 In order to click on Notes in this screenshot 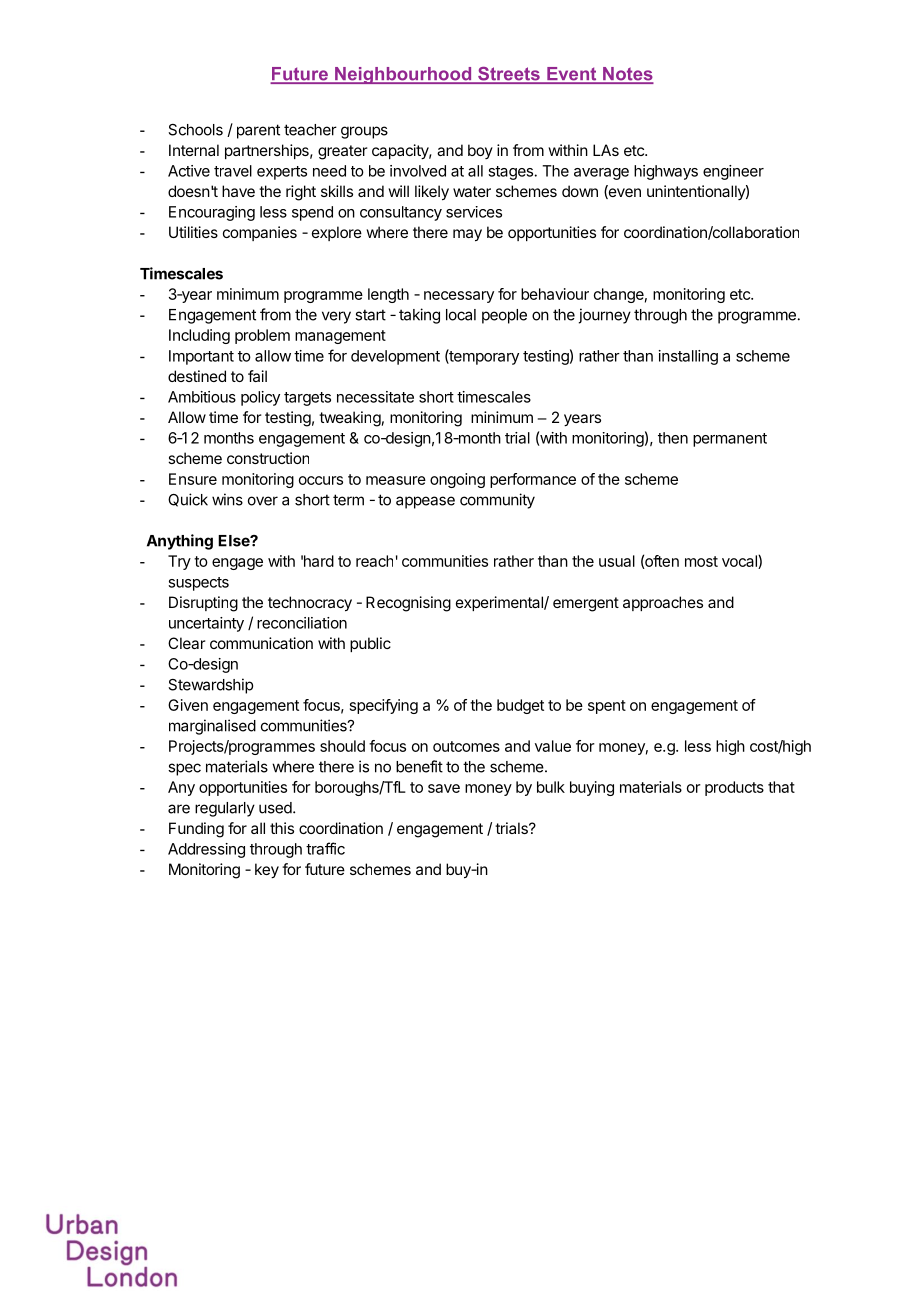, I will do `click(627, 75)`.
